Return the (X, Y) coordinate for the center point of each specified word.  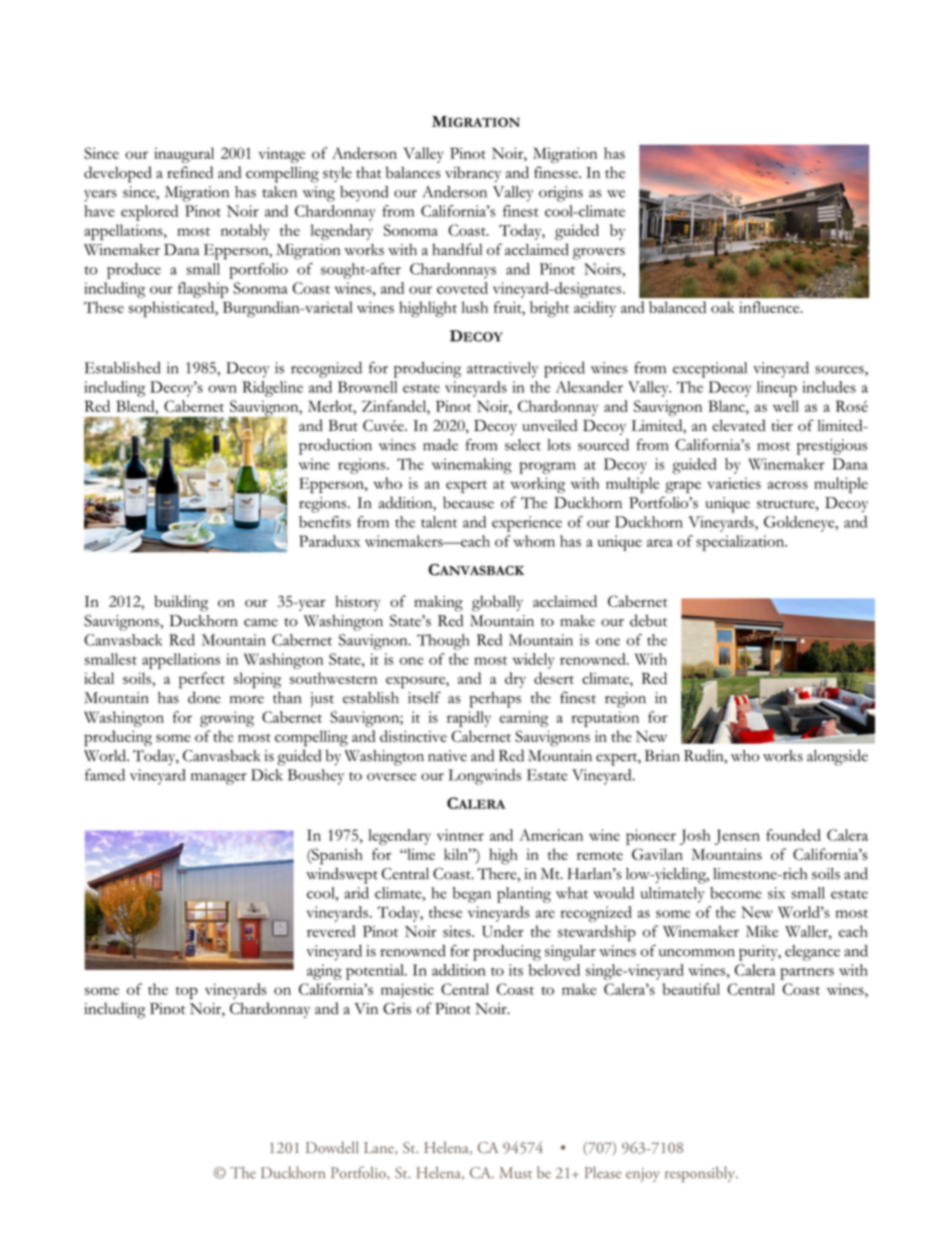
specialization (741, 543)
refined (190, 172)
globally (497, 603)
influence (770, 307)
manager (219, 779)
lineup (777, 389)
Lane (380, 1148)
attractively (502, 370)
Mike (762, 931)
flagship (203, 290)
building (181, 603)
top (187, 992)
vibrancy (473, 174)
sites (458, 931)
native (447, 756)
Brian (662, 756)
